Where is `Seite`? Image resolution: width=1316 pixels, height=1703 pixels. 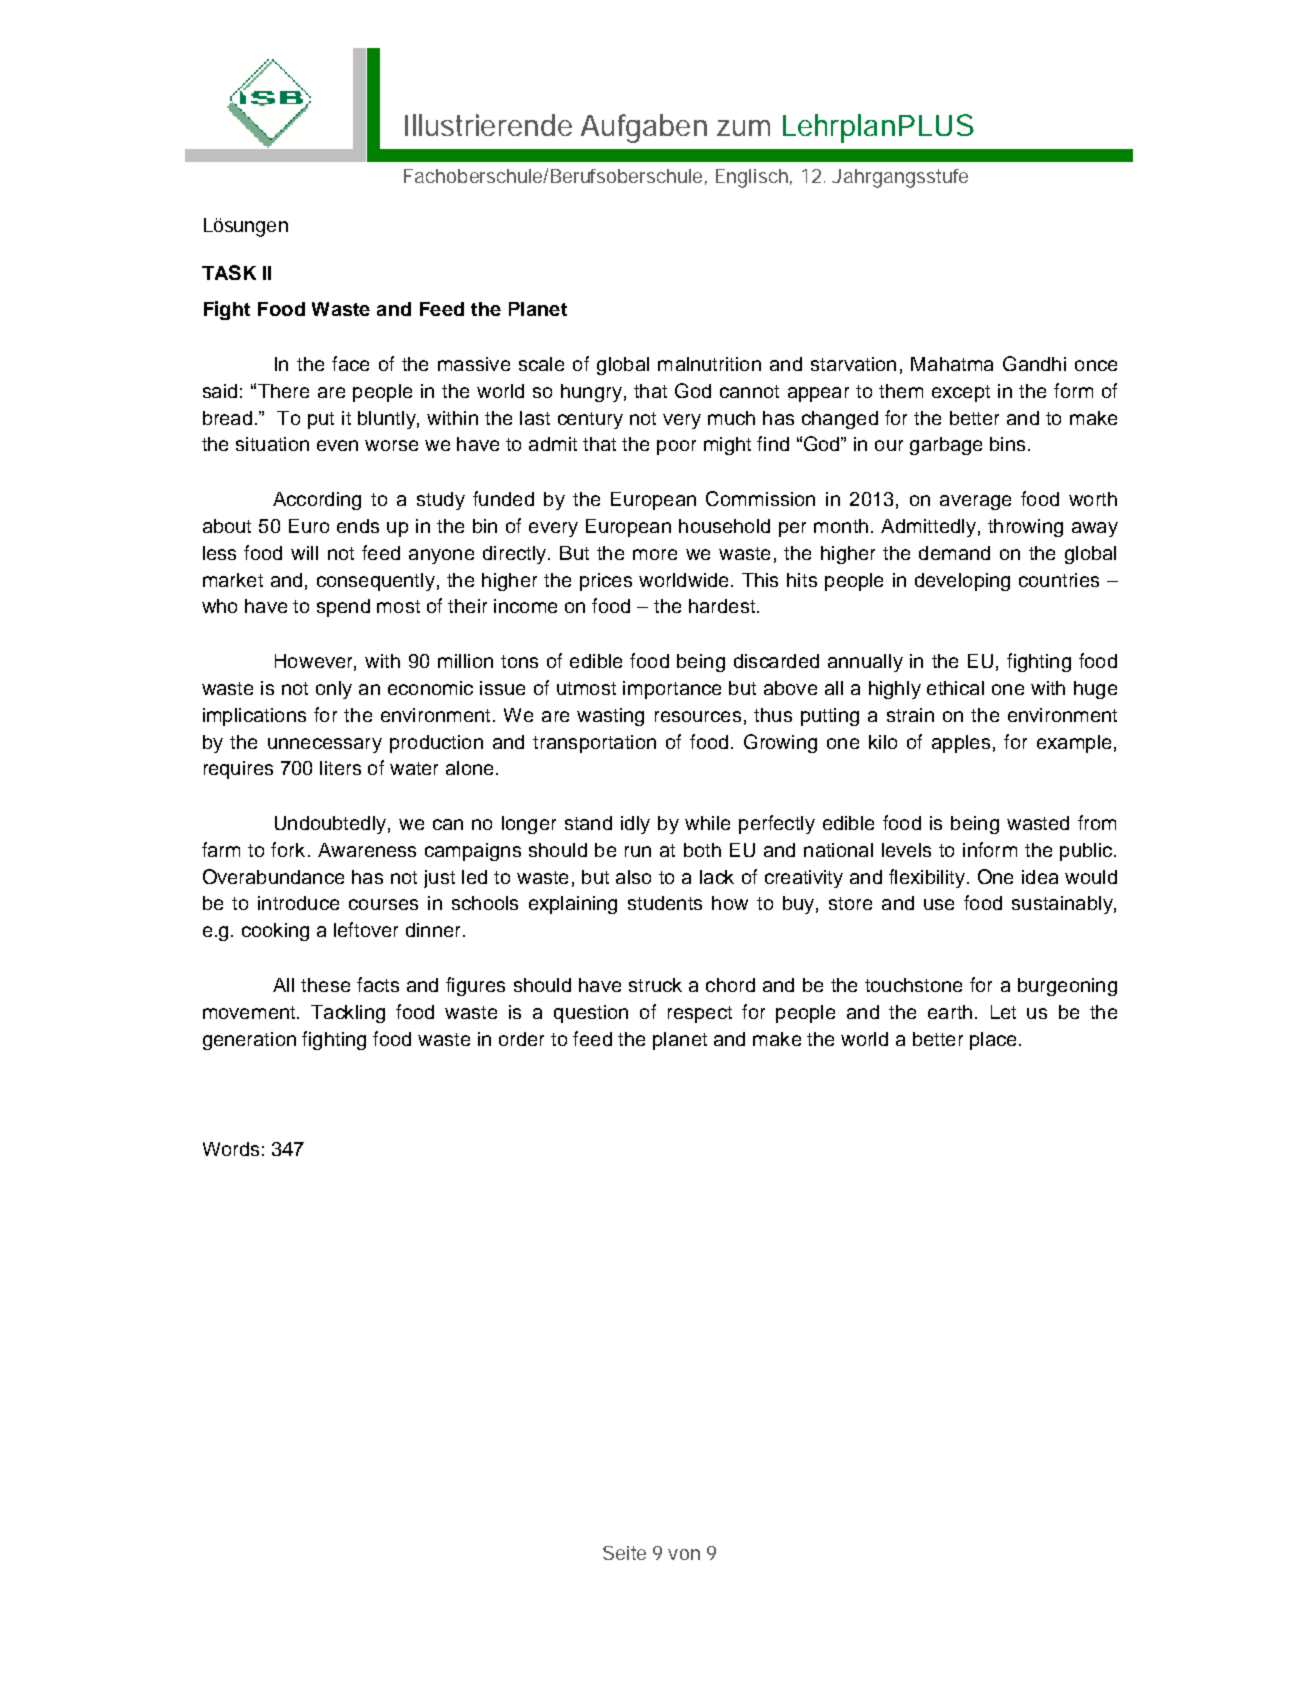 Seite is located at coordinates (624, 1553).
